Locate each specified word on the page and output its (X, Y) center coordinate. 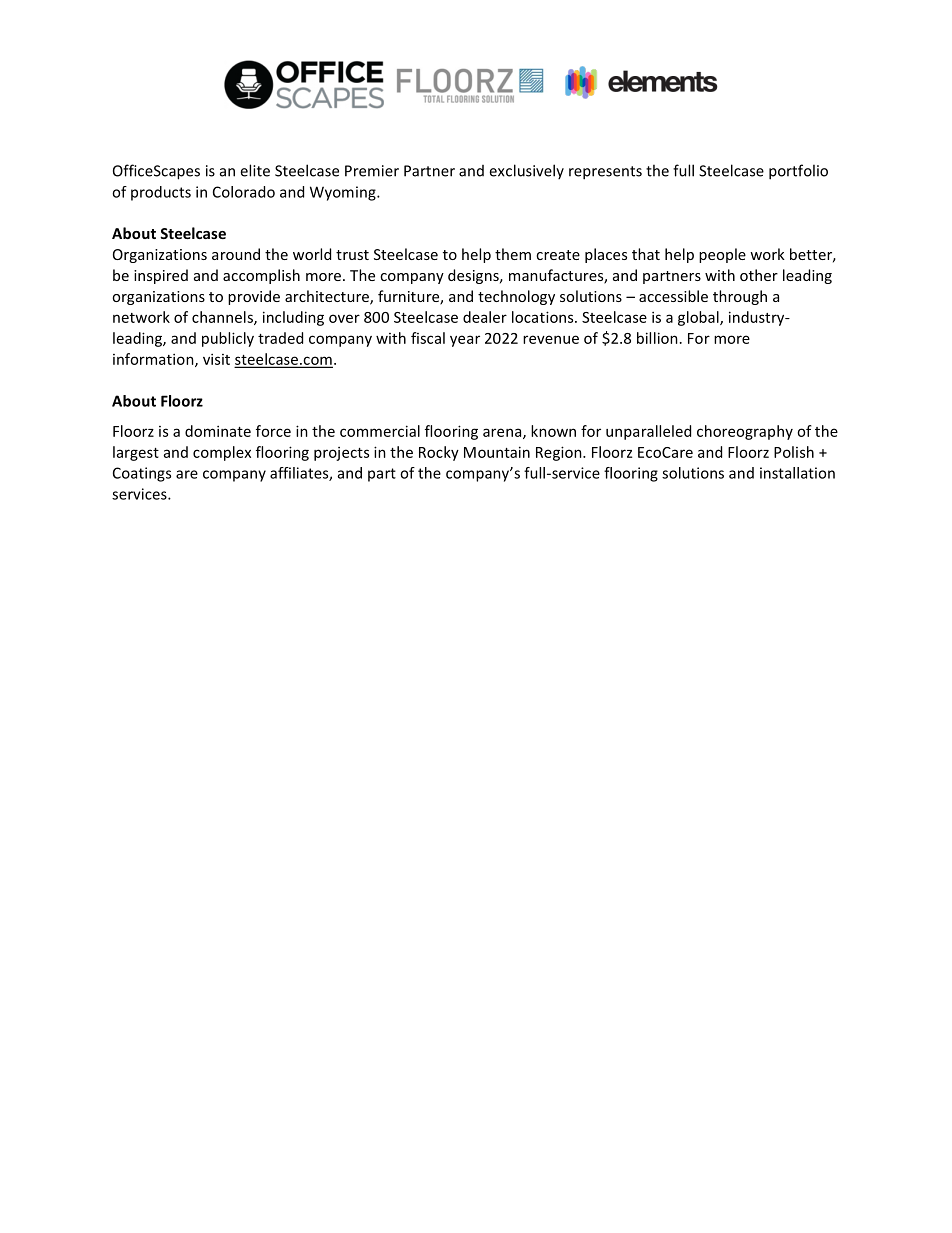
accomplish (261, 276)
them (513, 254)
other (759, 275)
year (465, 341)
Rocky (439, 453)
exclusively (526, 171)
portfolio (798, 172)
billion (657, 338)
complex (222, 453)
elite (255, 170)
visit (216, 359)
